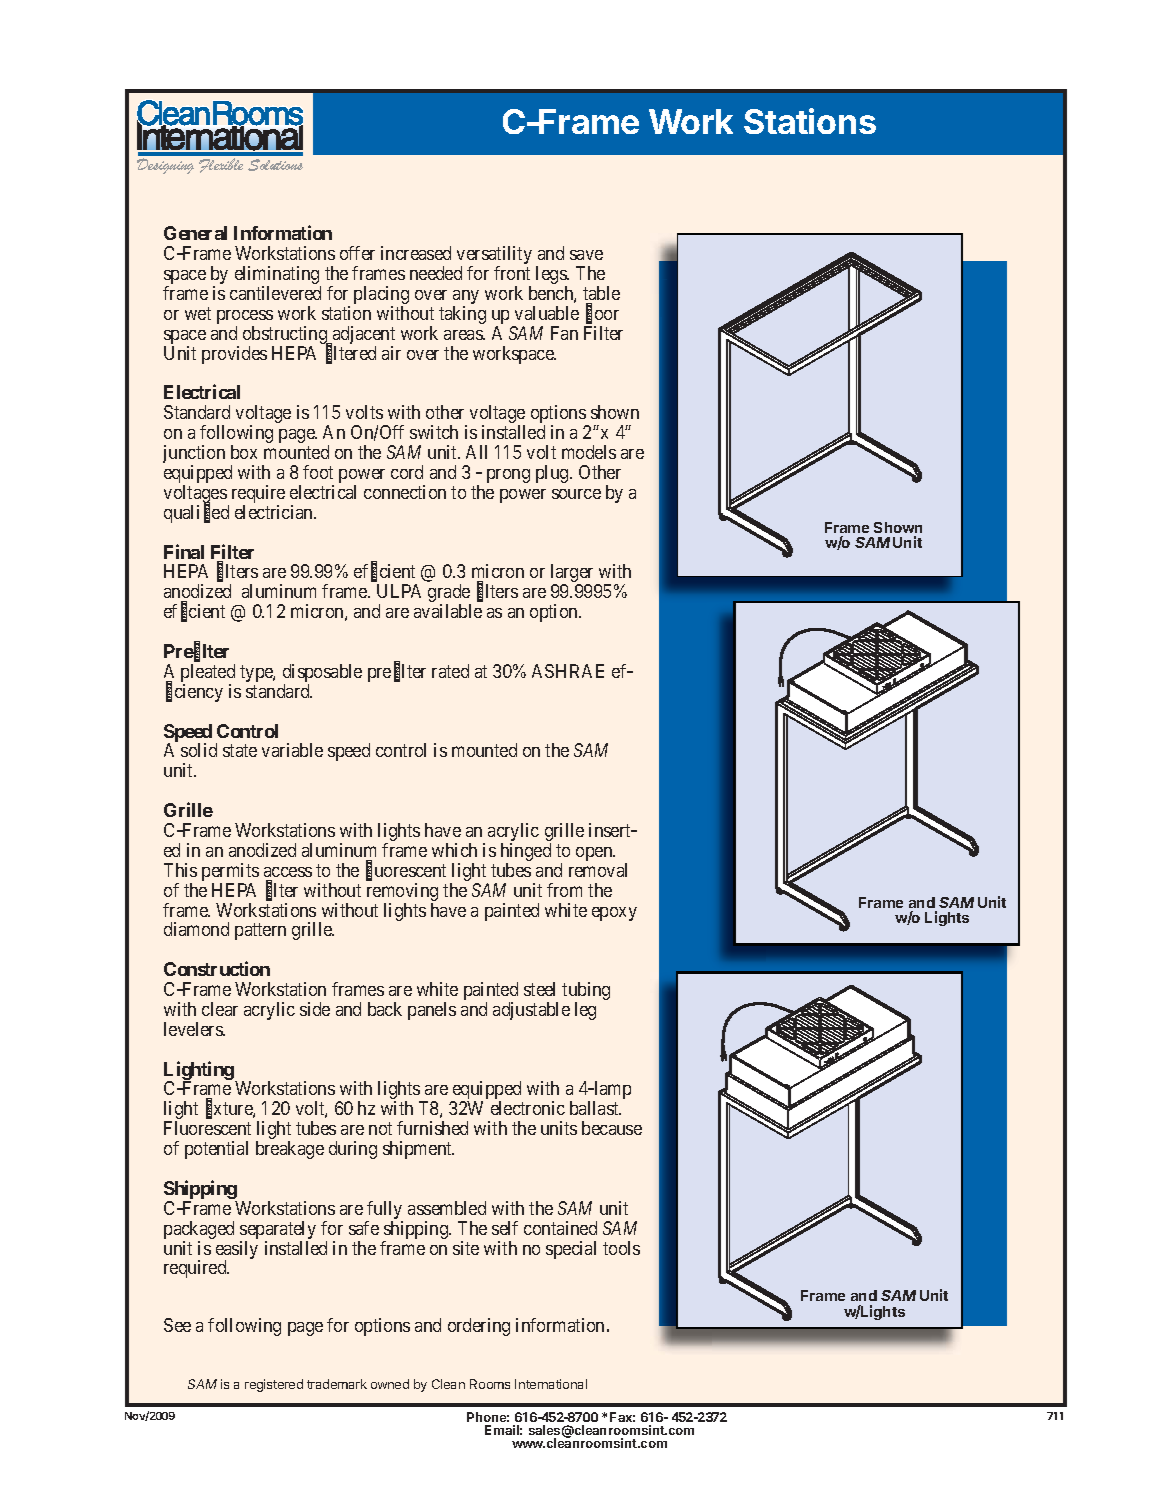  Describe the element at coordinates (184, 551) in the screenshot. I see `Final` at that location.
